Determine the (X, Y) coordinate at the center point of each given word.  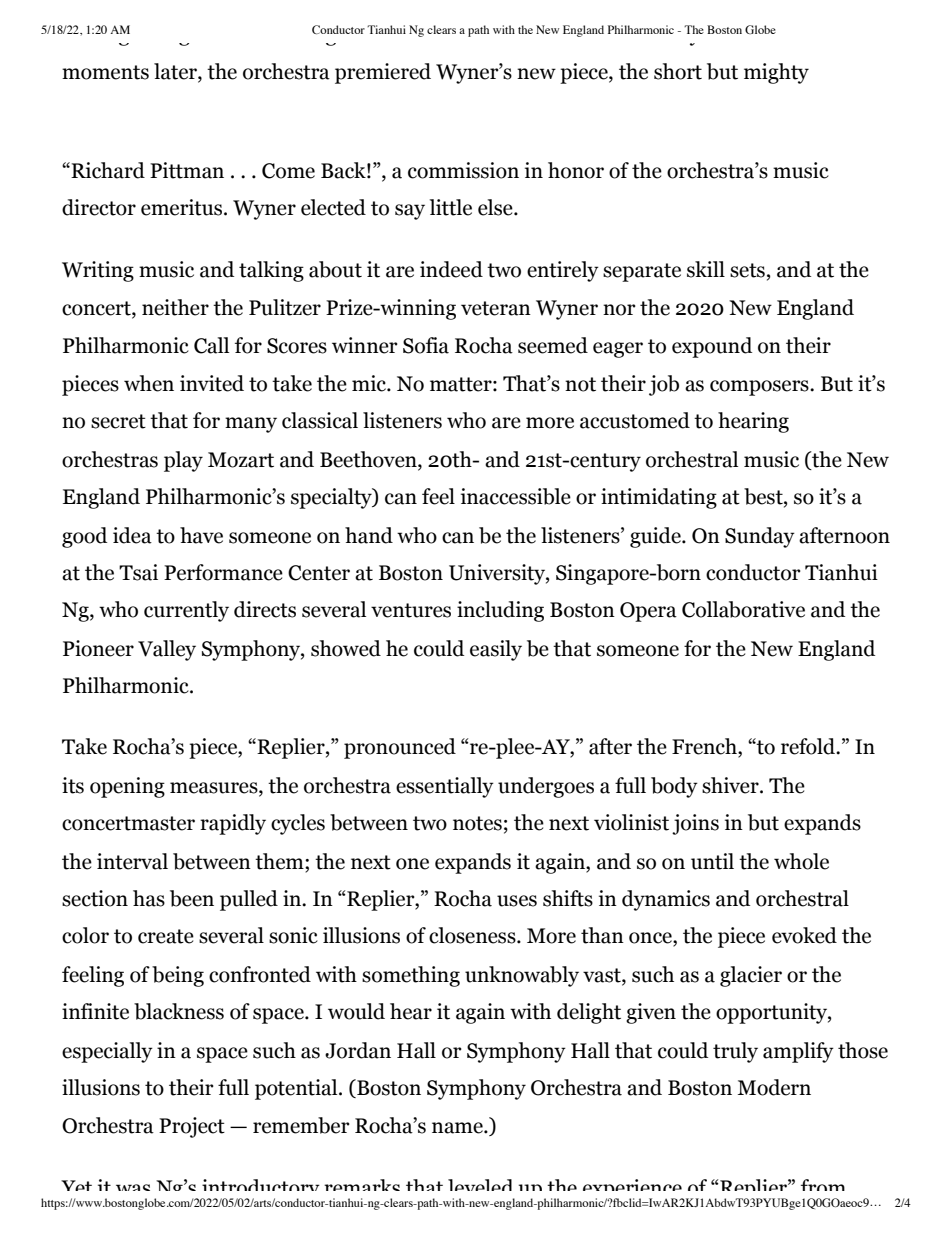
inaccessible (516, 496)
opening (127, 787)
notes (477, 823)
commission (463, 170)
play (183, 461)
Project (192, 1127)
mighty (776, 73)
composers (760, 388)
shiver (731, 785)
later (176, 71)
